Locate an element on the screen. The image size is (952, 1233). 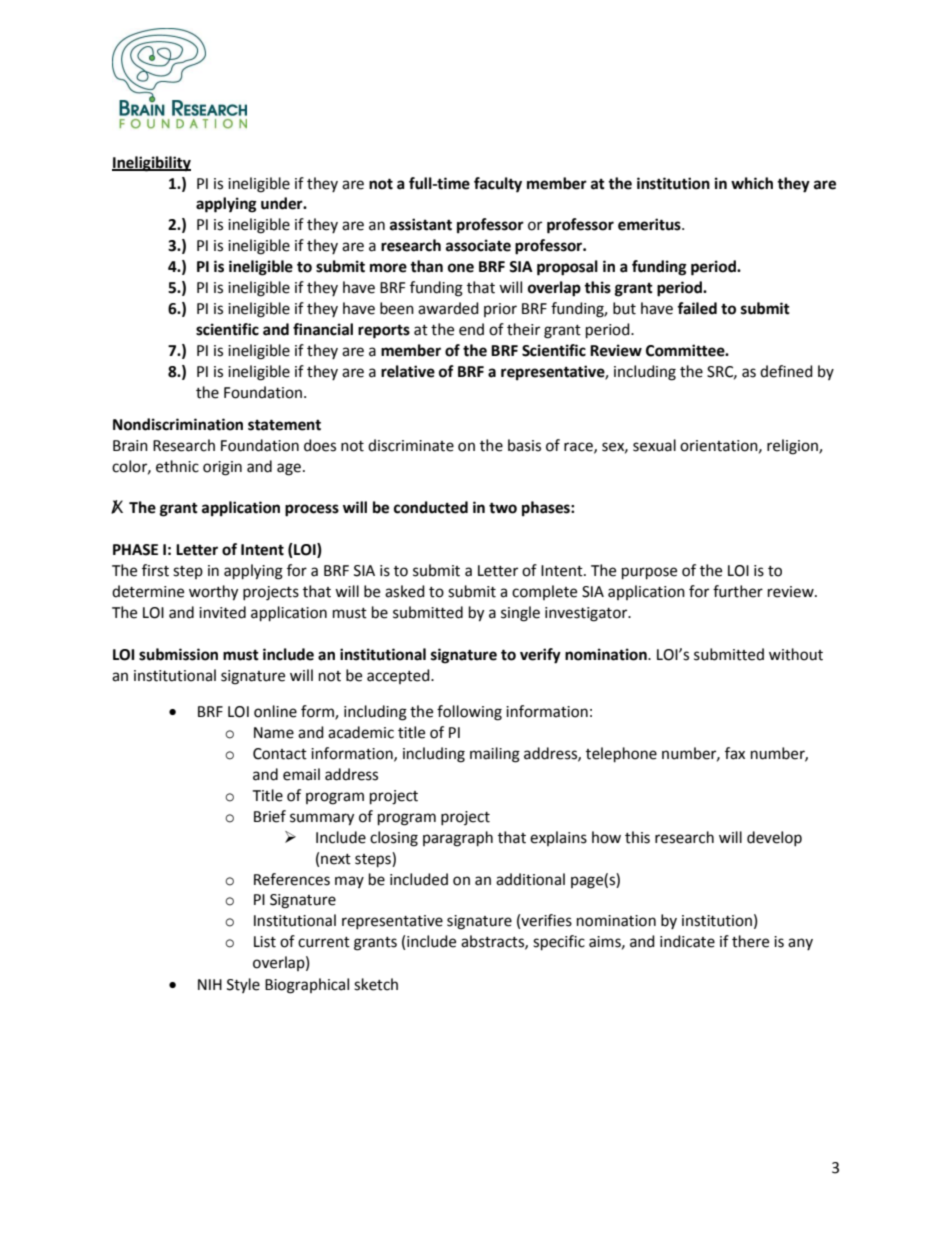
asked is located at coordinates (405, 591).
